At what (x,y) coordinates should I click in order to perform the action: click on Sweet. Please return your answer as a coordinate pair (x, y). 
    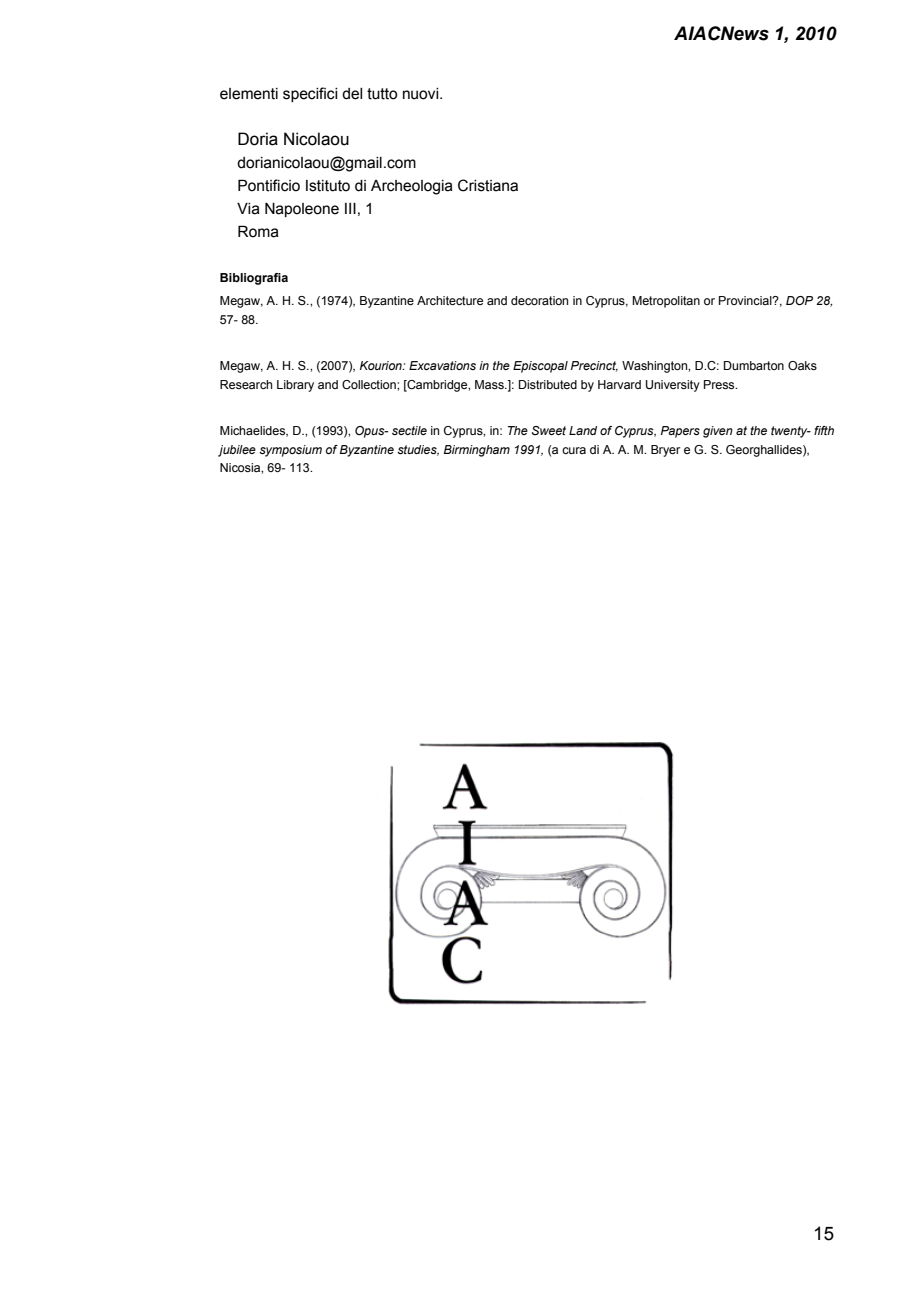
    Looking at the image, I should click on (549, 430).
